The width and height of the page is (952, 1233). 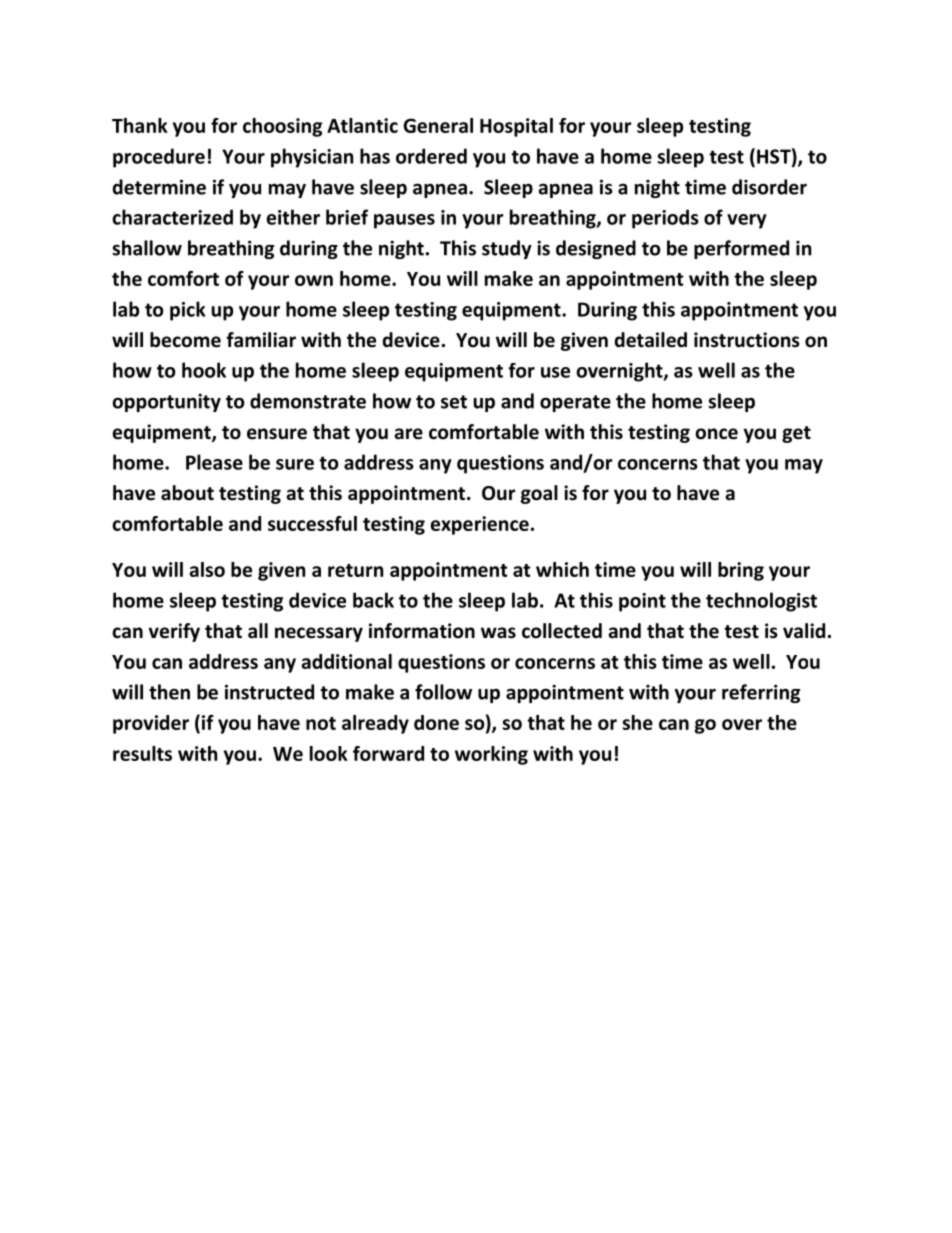 What do you see at coordinates (151, 724) in the page?
I see `provider` at bounding box center [151, 724].
